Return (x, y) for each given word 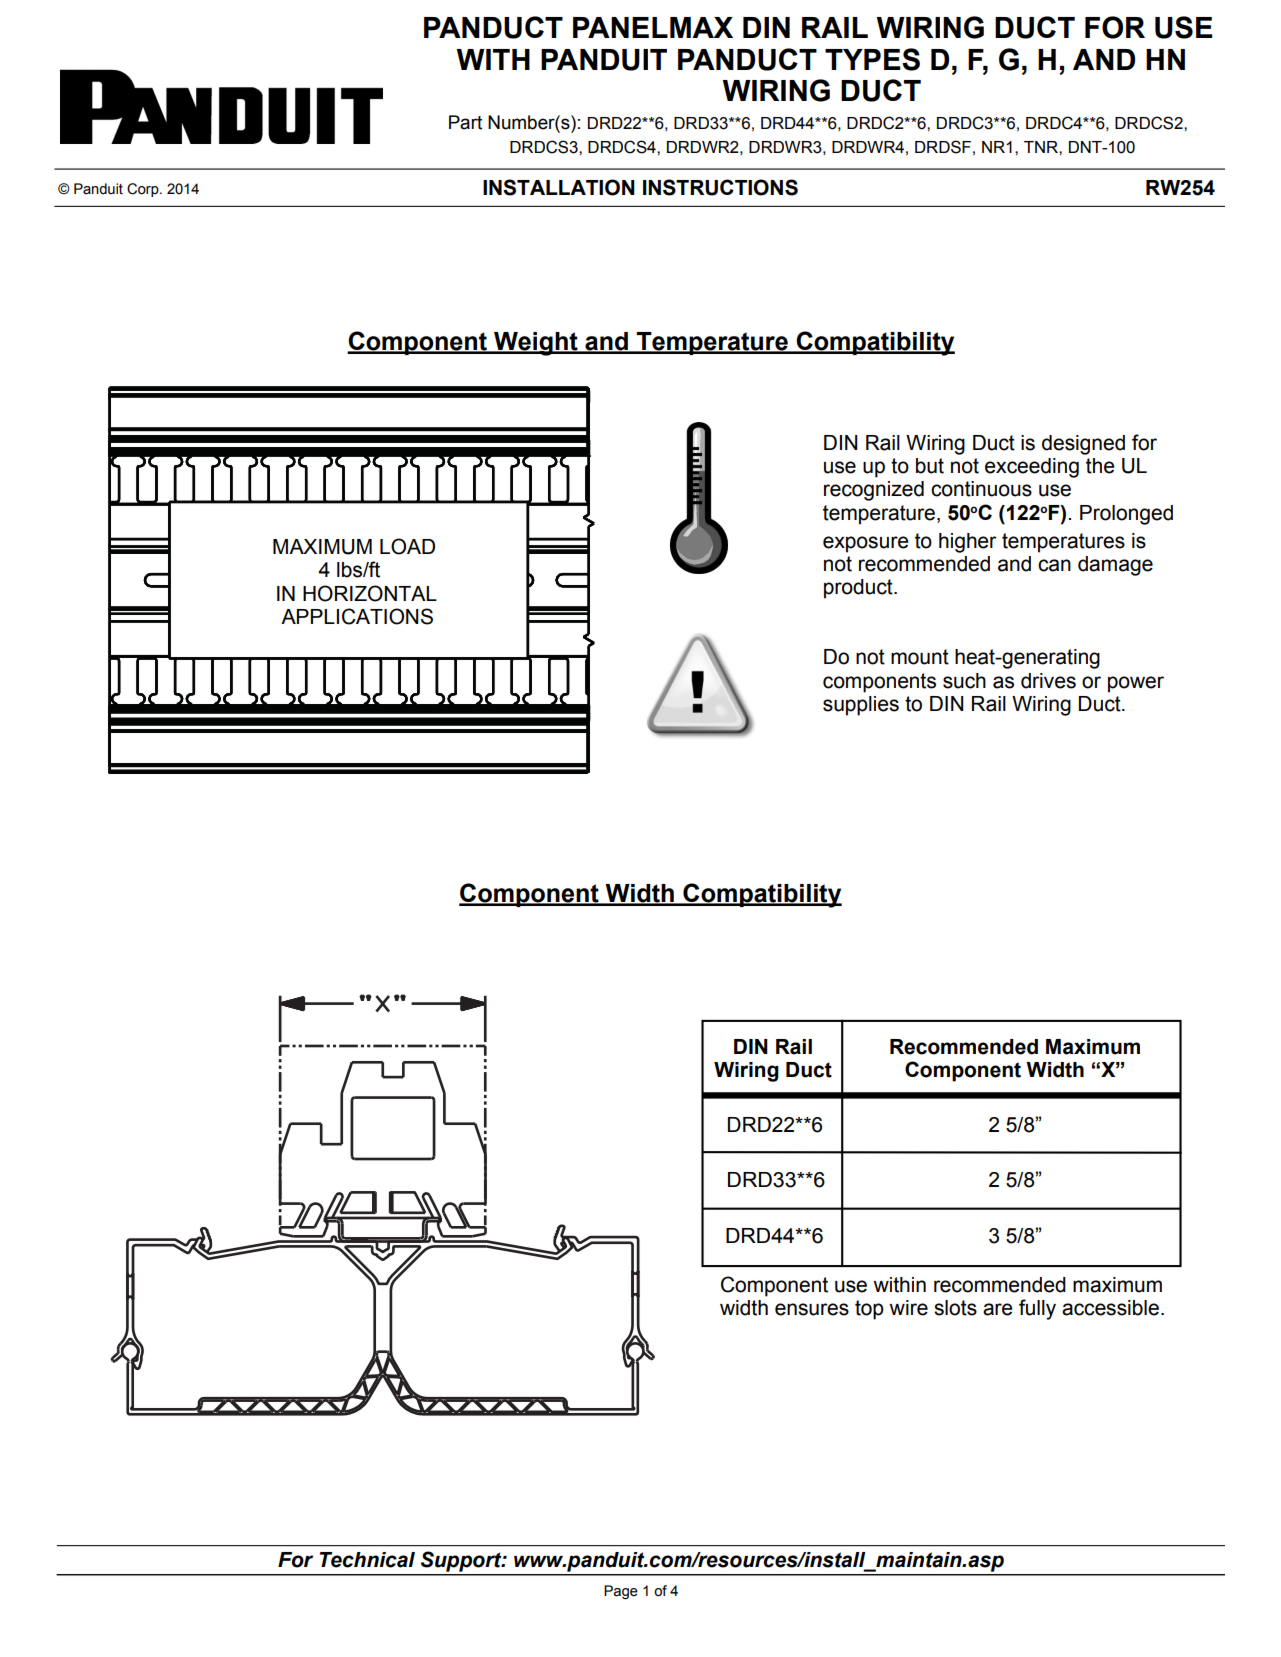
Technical (367, 1560)
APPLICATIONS (357, 616)
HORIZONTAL (370, 593)
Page (621, 1592)
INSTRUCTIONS (720, 187)
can (1054, 565)
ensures (812, 1309)
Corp (144, 190)
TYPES (872, 59)
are (997, 1309)
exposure (865, 544)
